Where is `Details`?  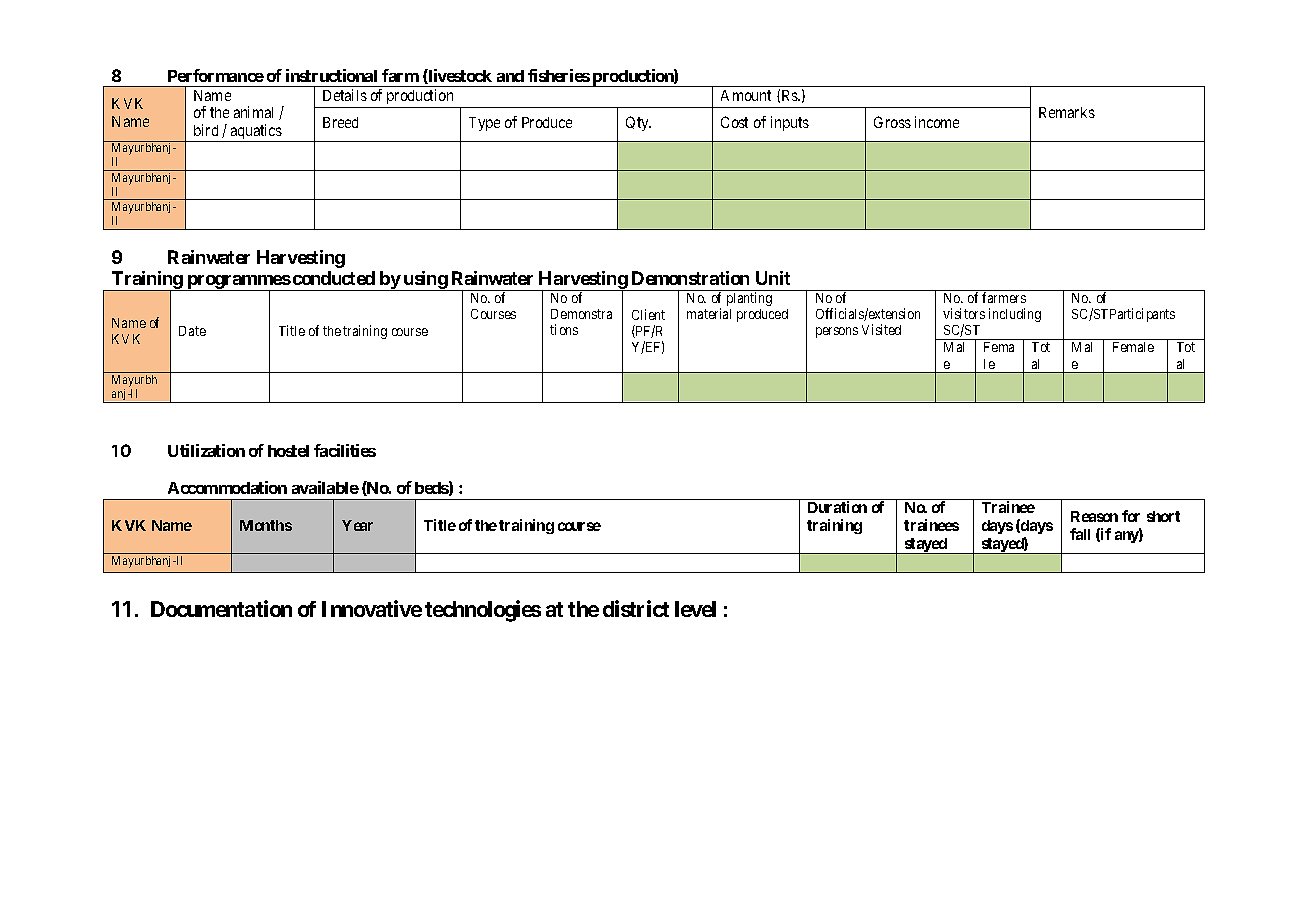
Details is located at coordinates (345, 95).
